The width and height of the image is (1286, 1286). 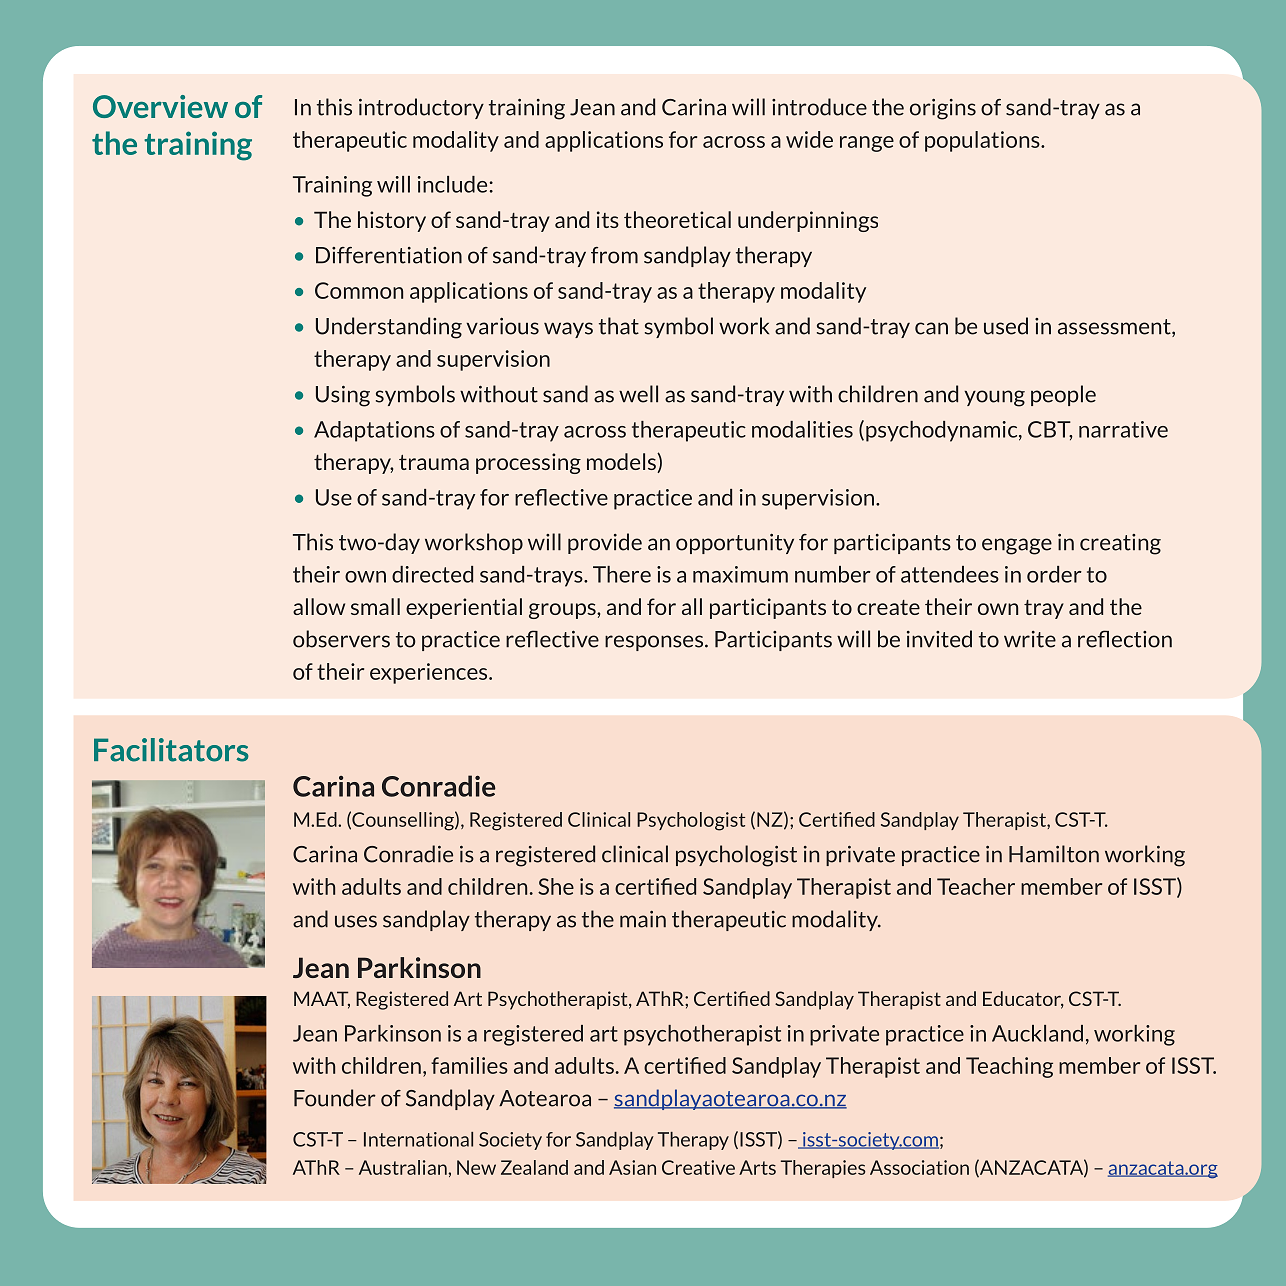 I want to click on Hamilton, so click(x=1054, y=854).
